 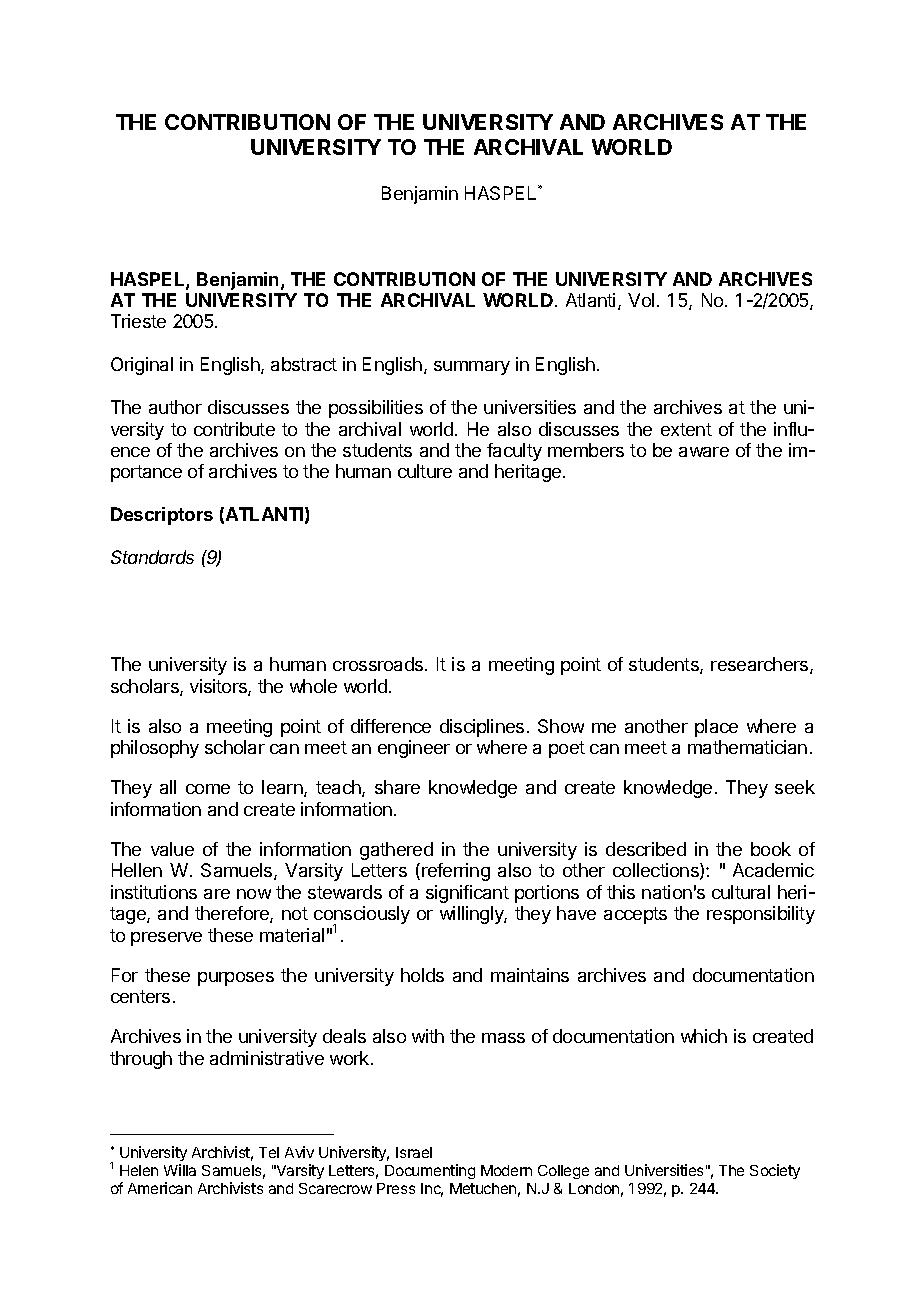 What do you see at coordinates (430, 1171) in the image?
I see `Documenting` at bounding box center [430, 1171].
